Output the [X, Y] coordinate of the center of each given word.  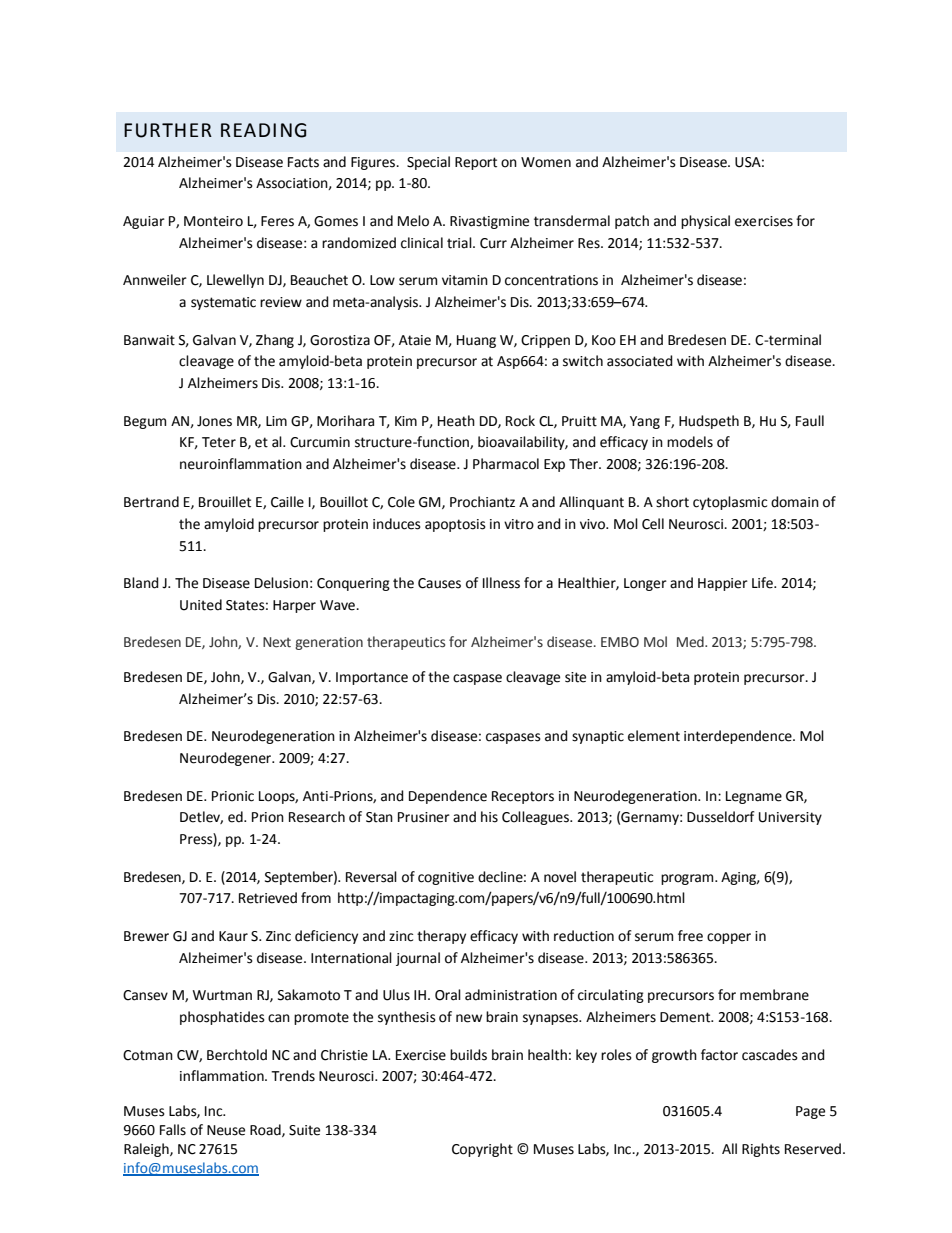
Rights [761, 1150]
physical [705, 222]
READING [263, 130]
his [489, 817]
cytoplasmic [730, 503]
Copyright [482, 1150]
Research [317, 817]
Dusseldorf [721, 817]
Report [476, 163]
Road [266, 1130]
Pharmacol [506, 464]
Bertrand [151, 502]
